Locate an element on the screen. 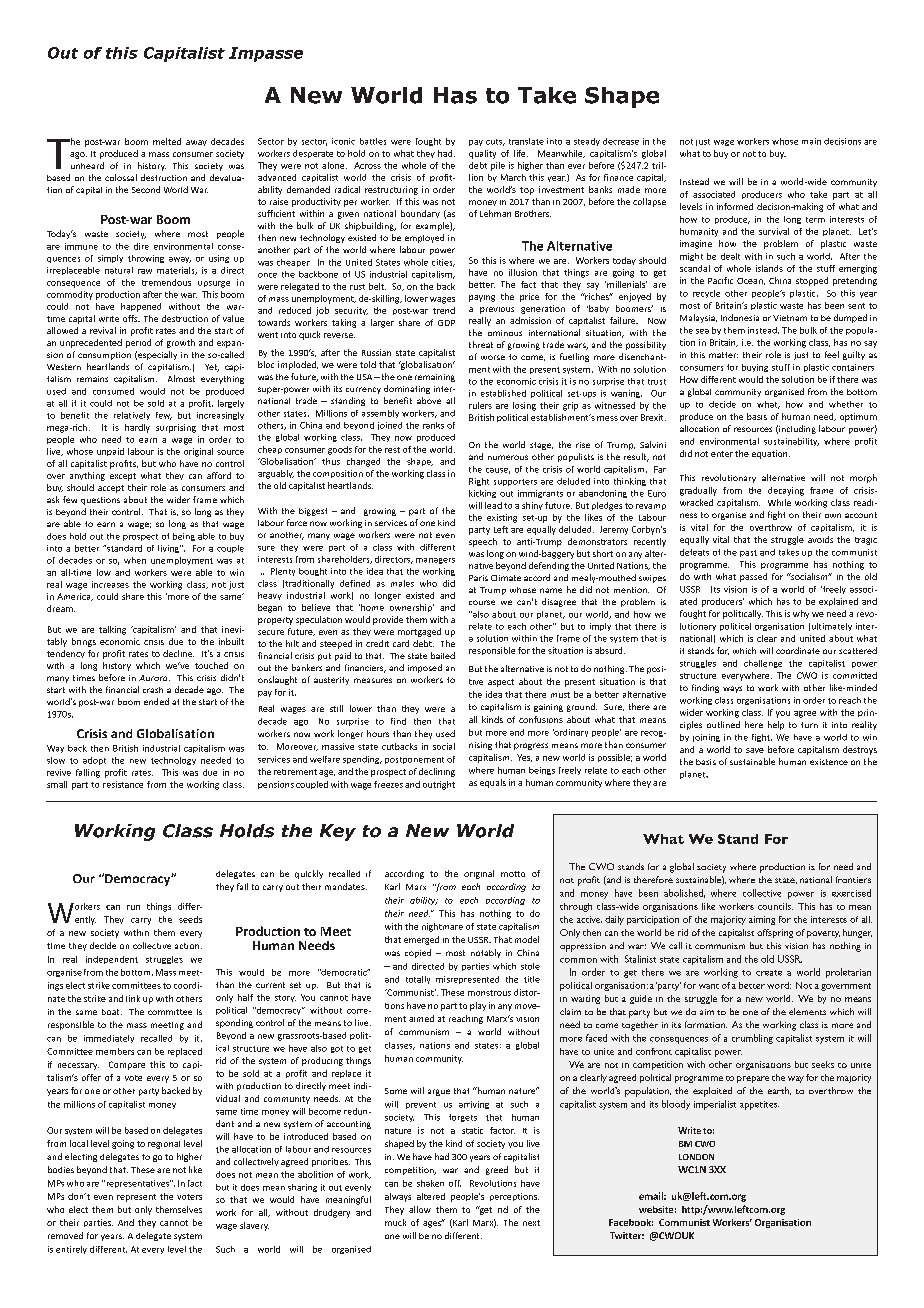 Image resolution: width=924 pixels, height=1308 pixels. cause is located at coordinates (498, 471).
